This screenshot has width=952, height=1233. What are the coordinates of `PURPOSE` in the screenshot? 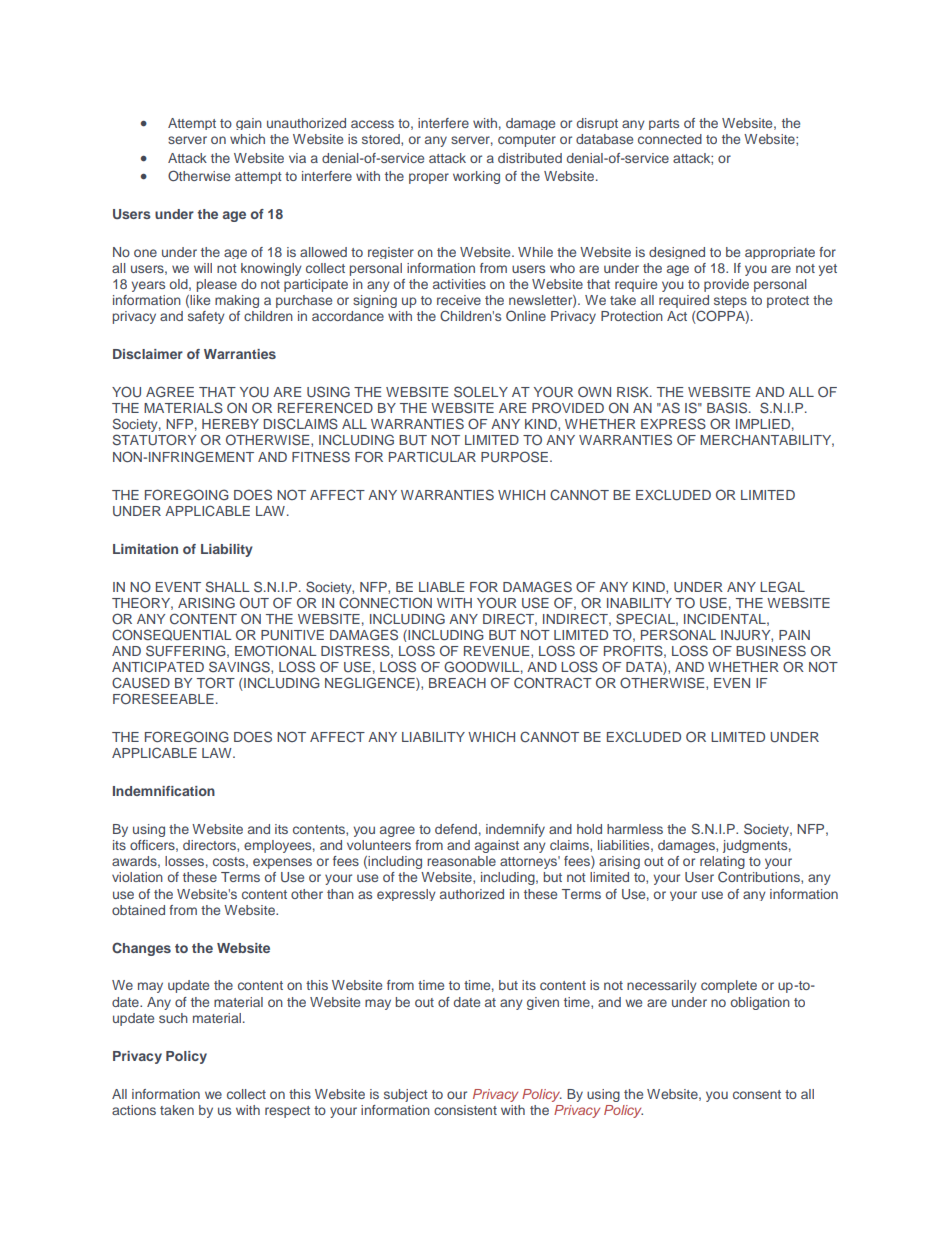 It's located at (514, 457).
